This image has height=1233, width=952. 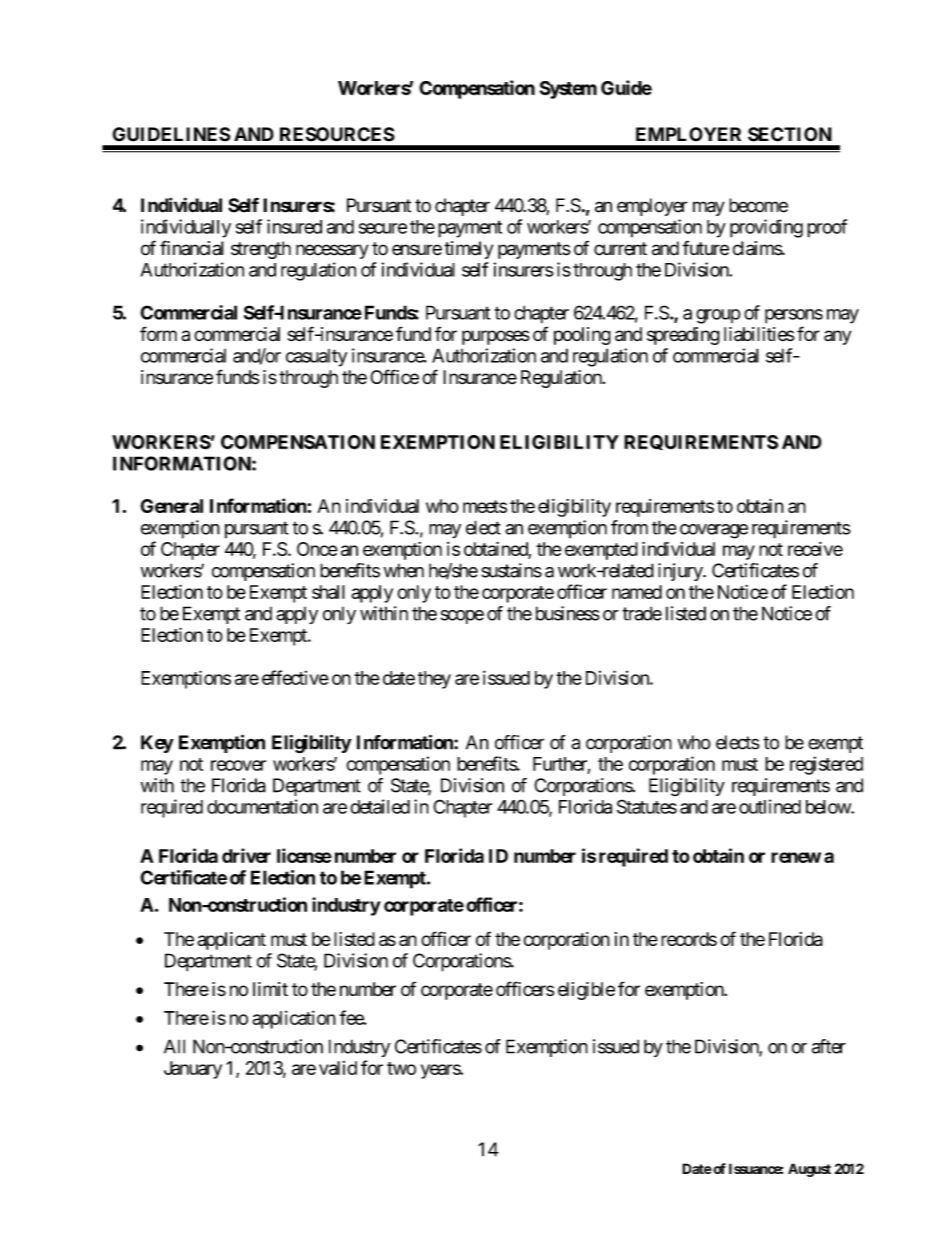 I want to click on timely, so click(x=468, y=250).
